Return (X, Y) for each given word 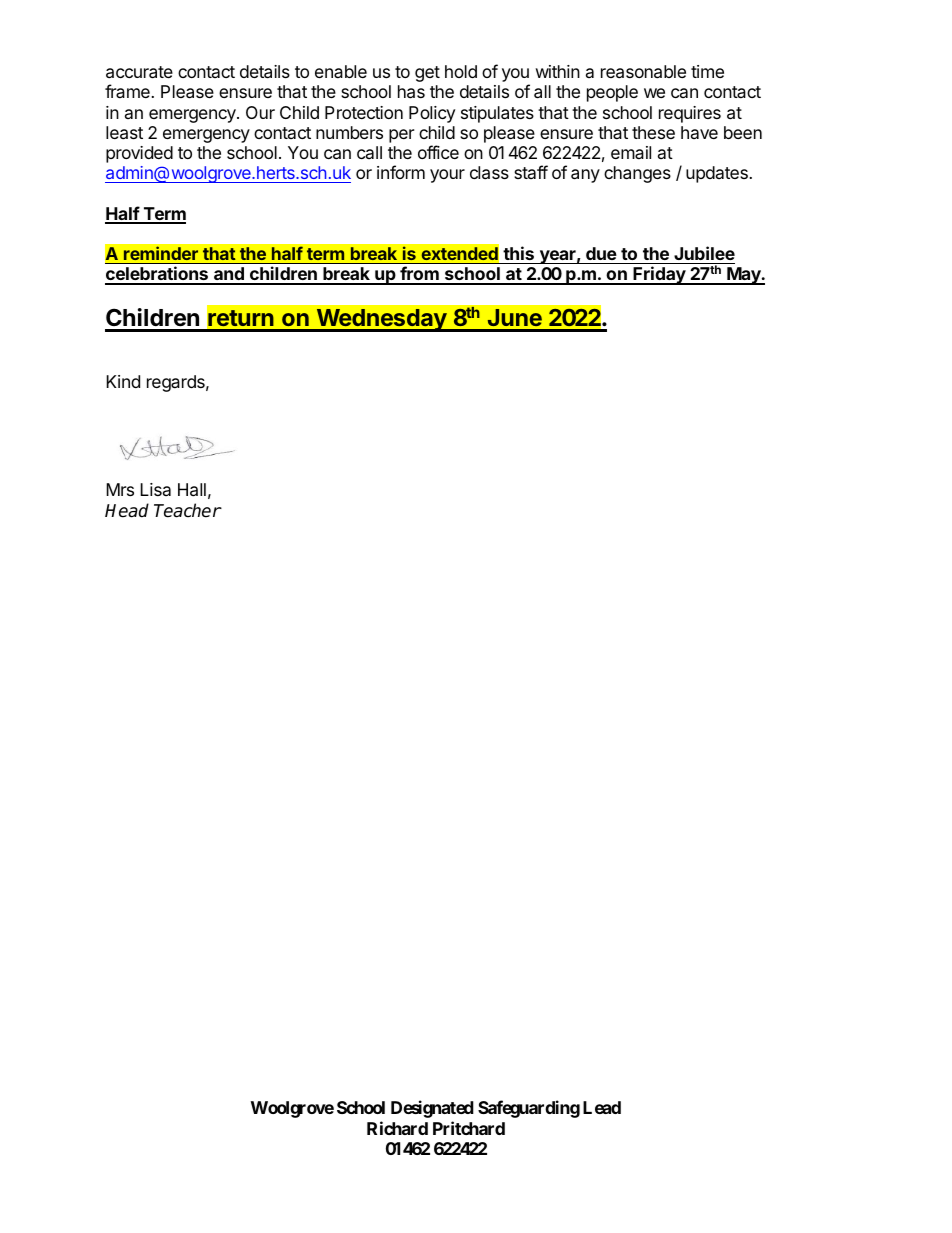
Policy (432, 114)
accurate (139, 72)
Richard (397, 1128)
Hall (192, 490)
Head (127, 510)
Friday (659, 275)
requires (690, 114)
